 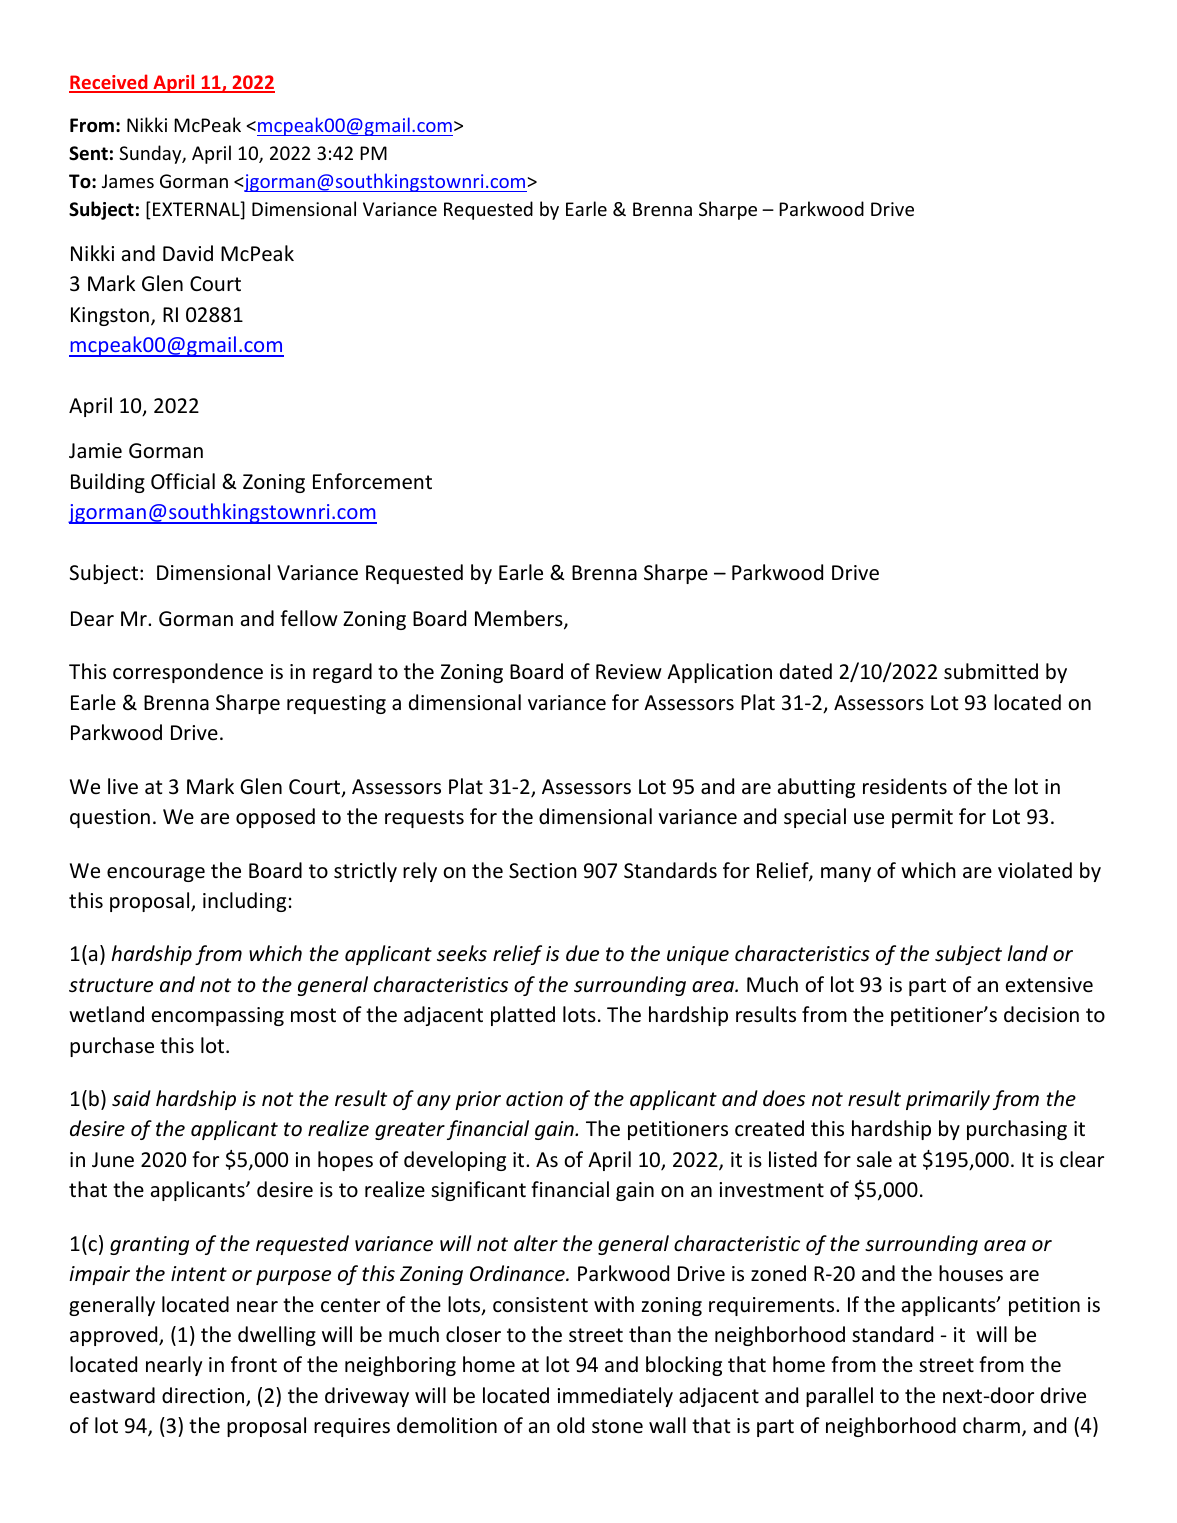 I want to click on said, so click(x=131, y=1098).
